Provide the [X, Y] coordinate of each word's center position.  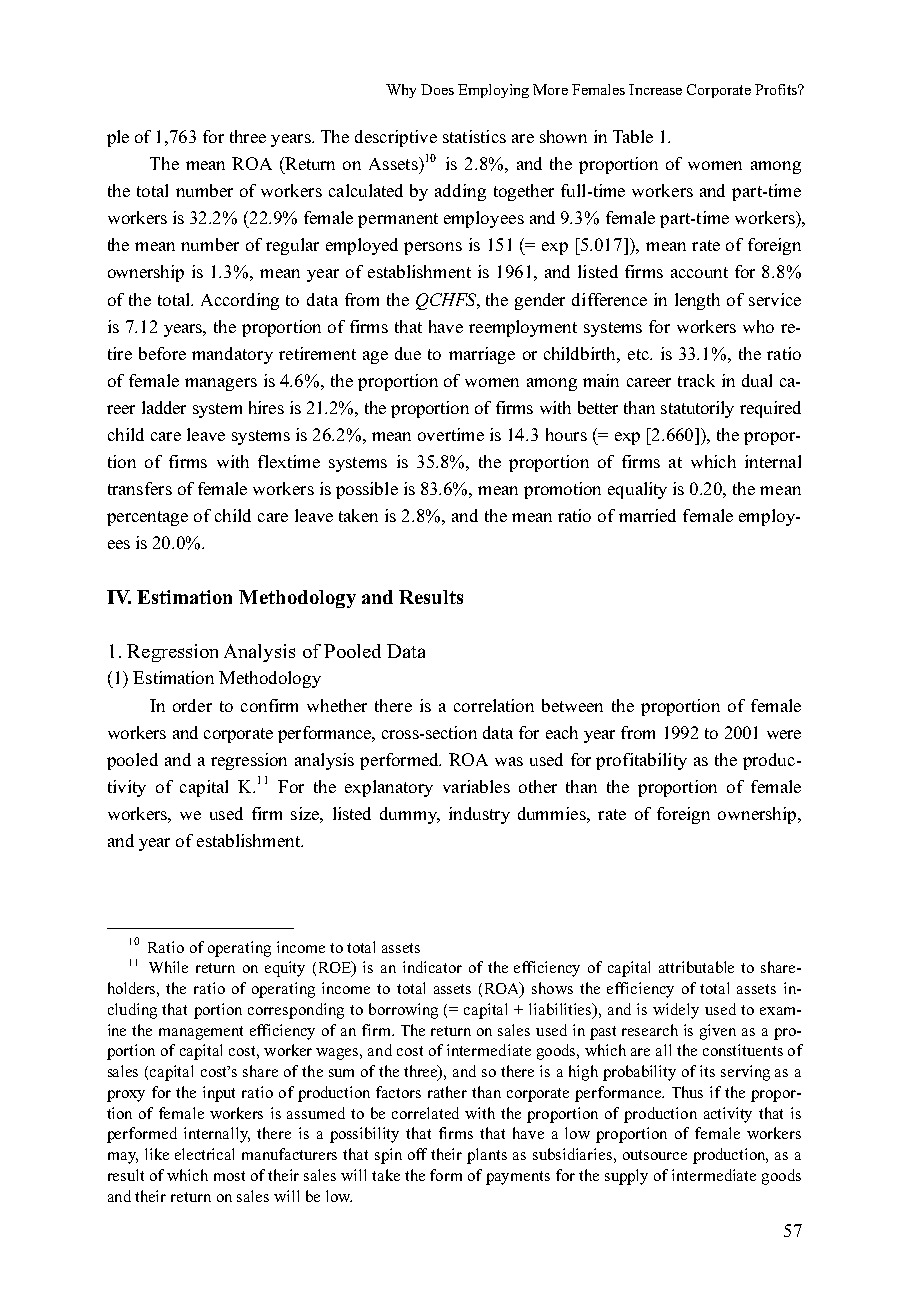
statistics [474, 136]
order [192, 705]
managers [221, 384]
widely [676, 1011]
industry [479, 815]
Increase [655, 89]
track [696, 380]
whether [337, 705]
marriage [482, 355]
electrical [204, 1154]
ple [118, 138]
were [784, 734]
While [168, 967]
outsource [655, 1155]
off [417, 1154]
